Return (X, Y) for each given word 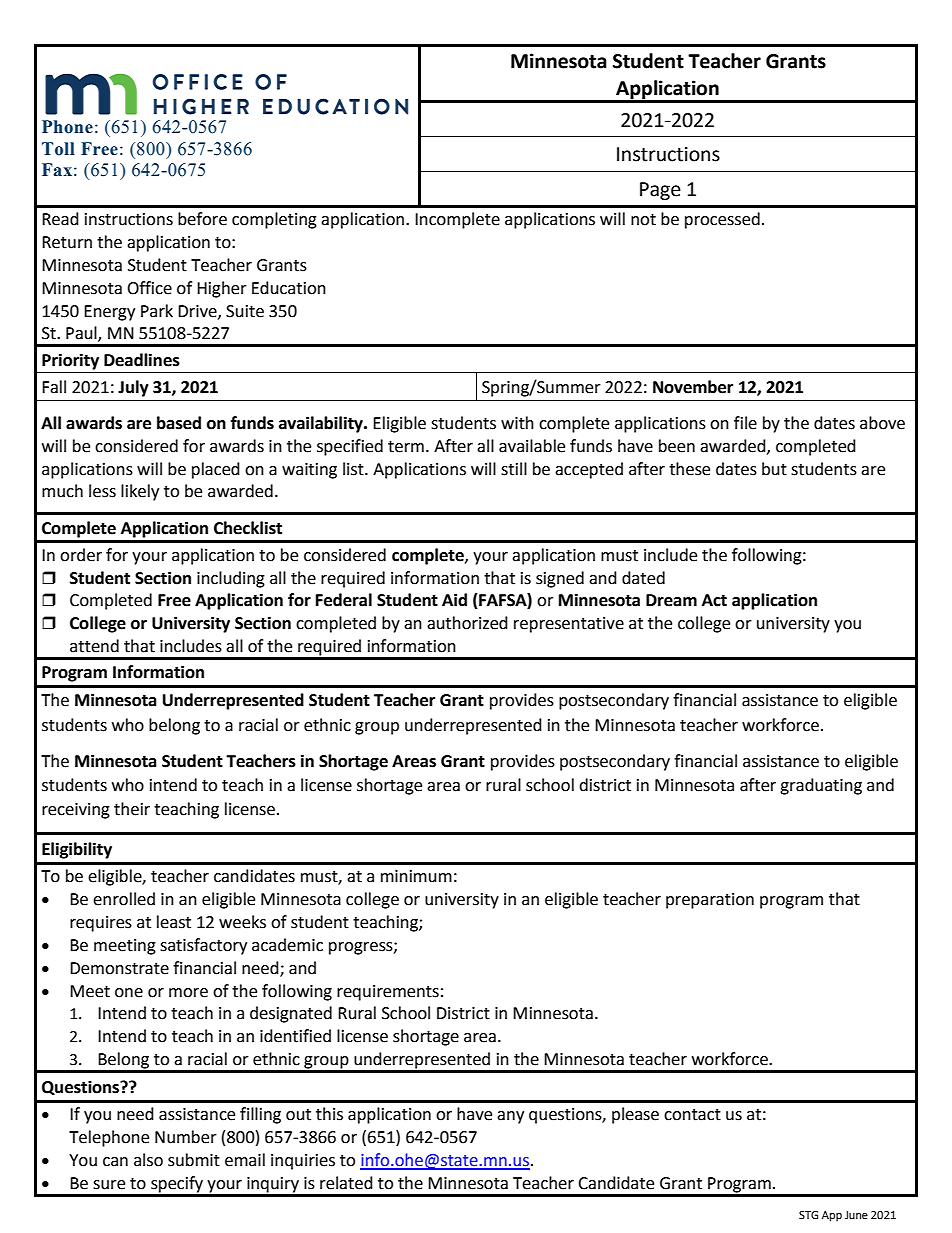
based (179, 423)
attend (94, 646)
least (174, 922)
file (745, 423)
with (517, 423)
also (148, 1160)
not (643, 220)
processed (722, 220)
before (202, 219)
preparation (710, 901)
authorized (467, 623)
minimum (416, 876)
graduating (821, 786)
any (510, 1117)
